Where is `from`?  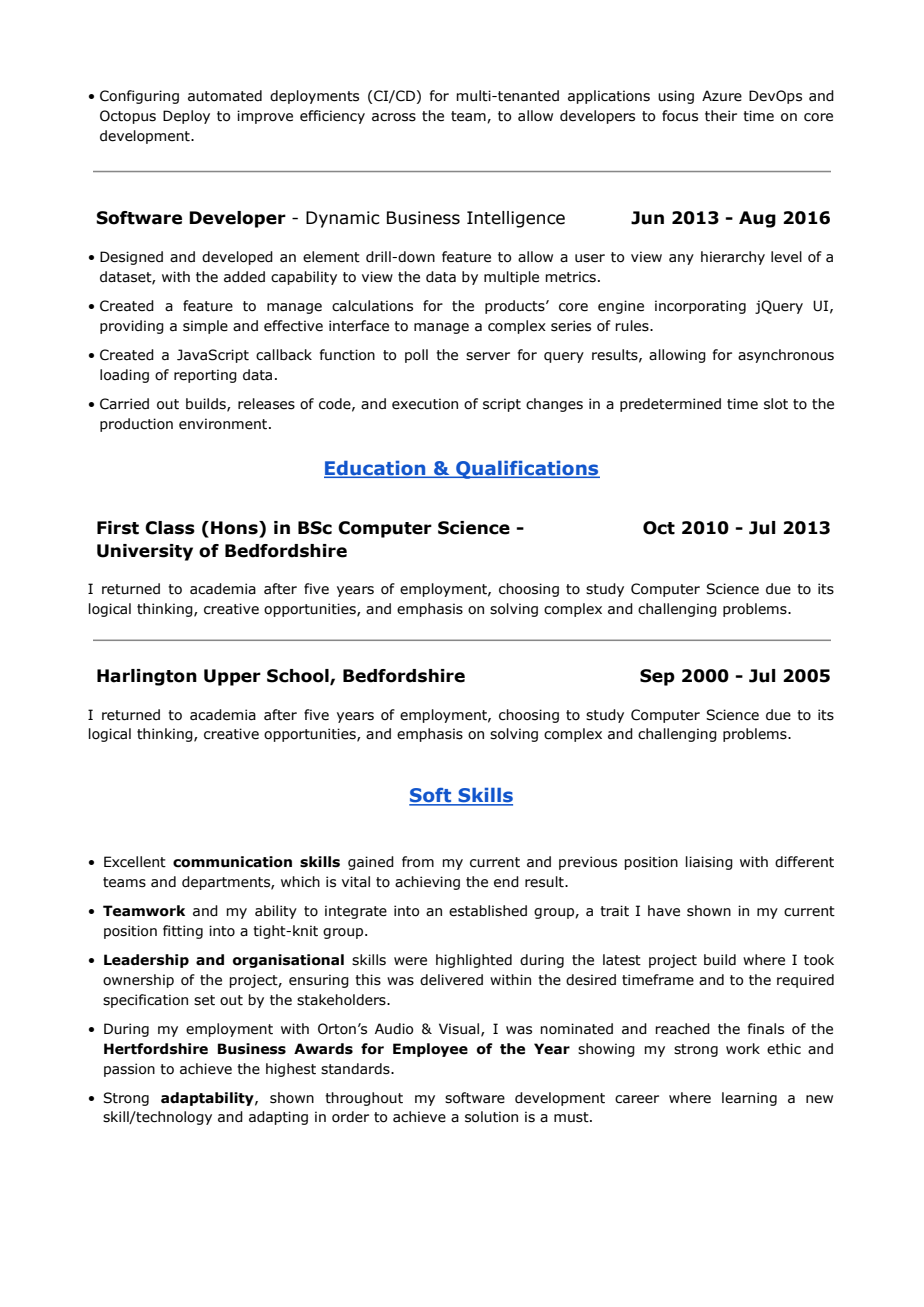
from is located at coordinates (418, 862).
